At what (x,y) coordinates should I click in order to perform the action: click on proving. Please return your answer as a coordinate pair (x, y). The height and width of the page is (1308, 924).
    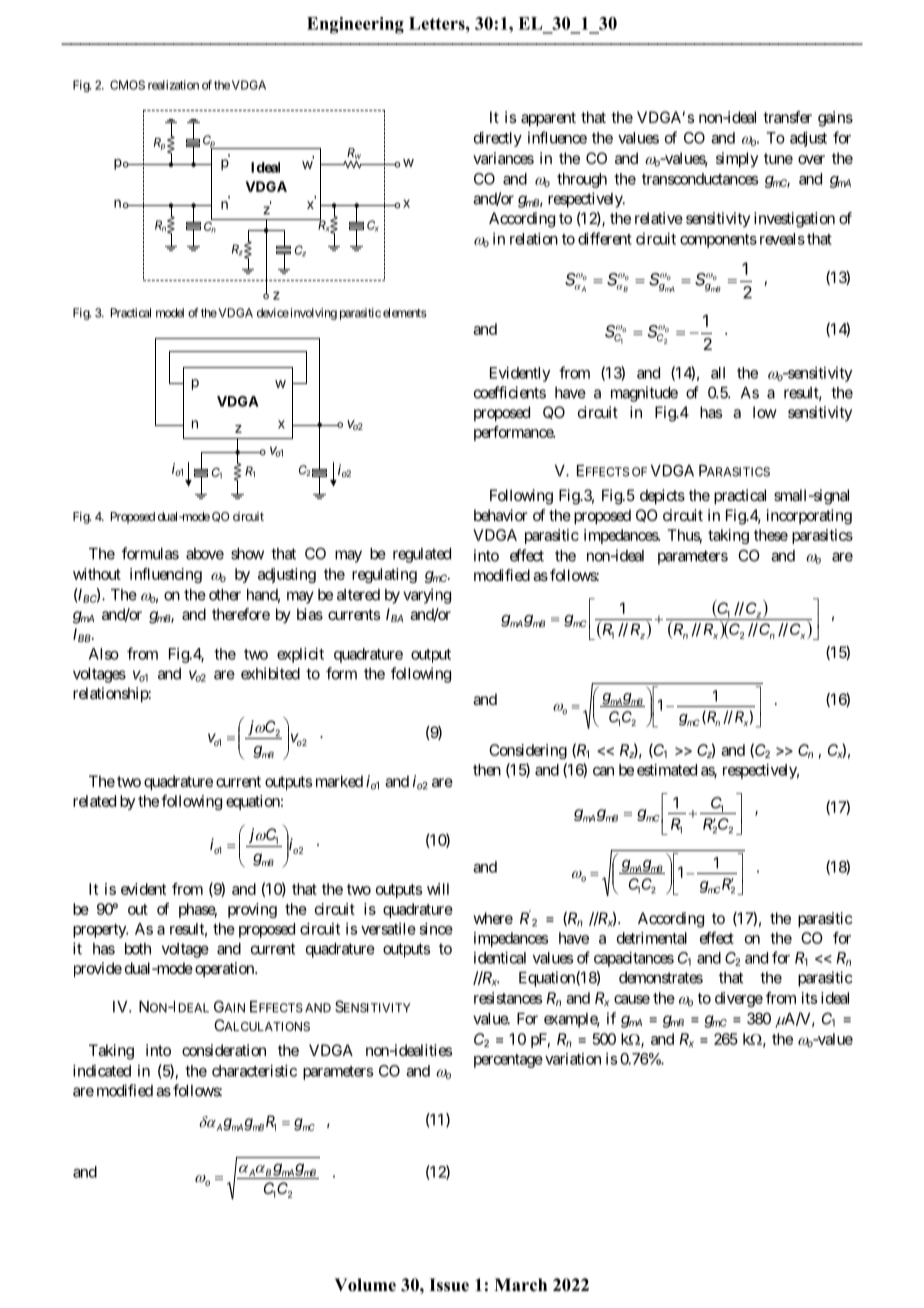
    Looking at the image, I should click on (252, 910).
